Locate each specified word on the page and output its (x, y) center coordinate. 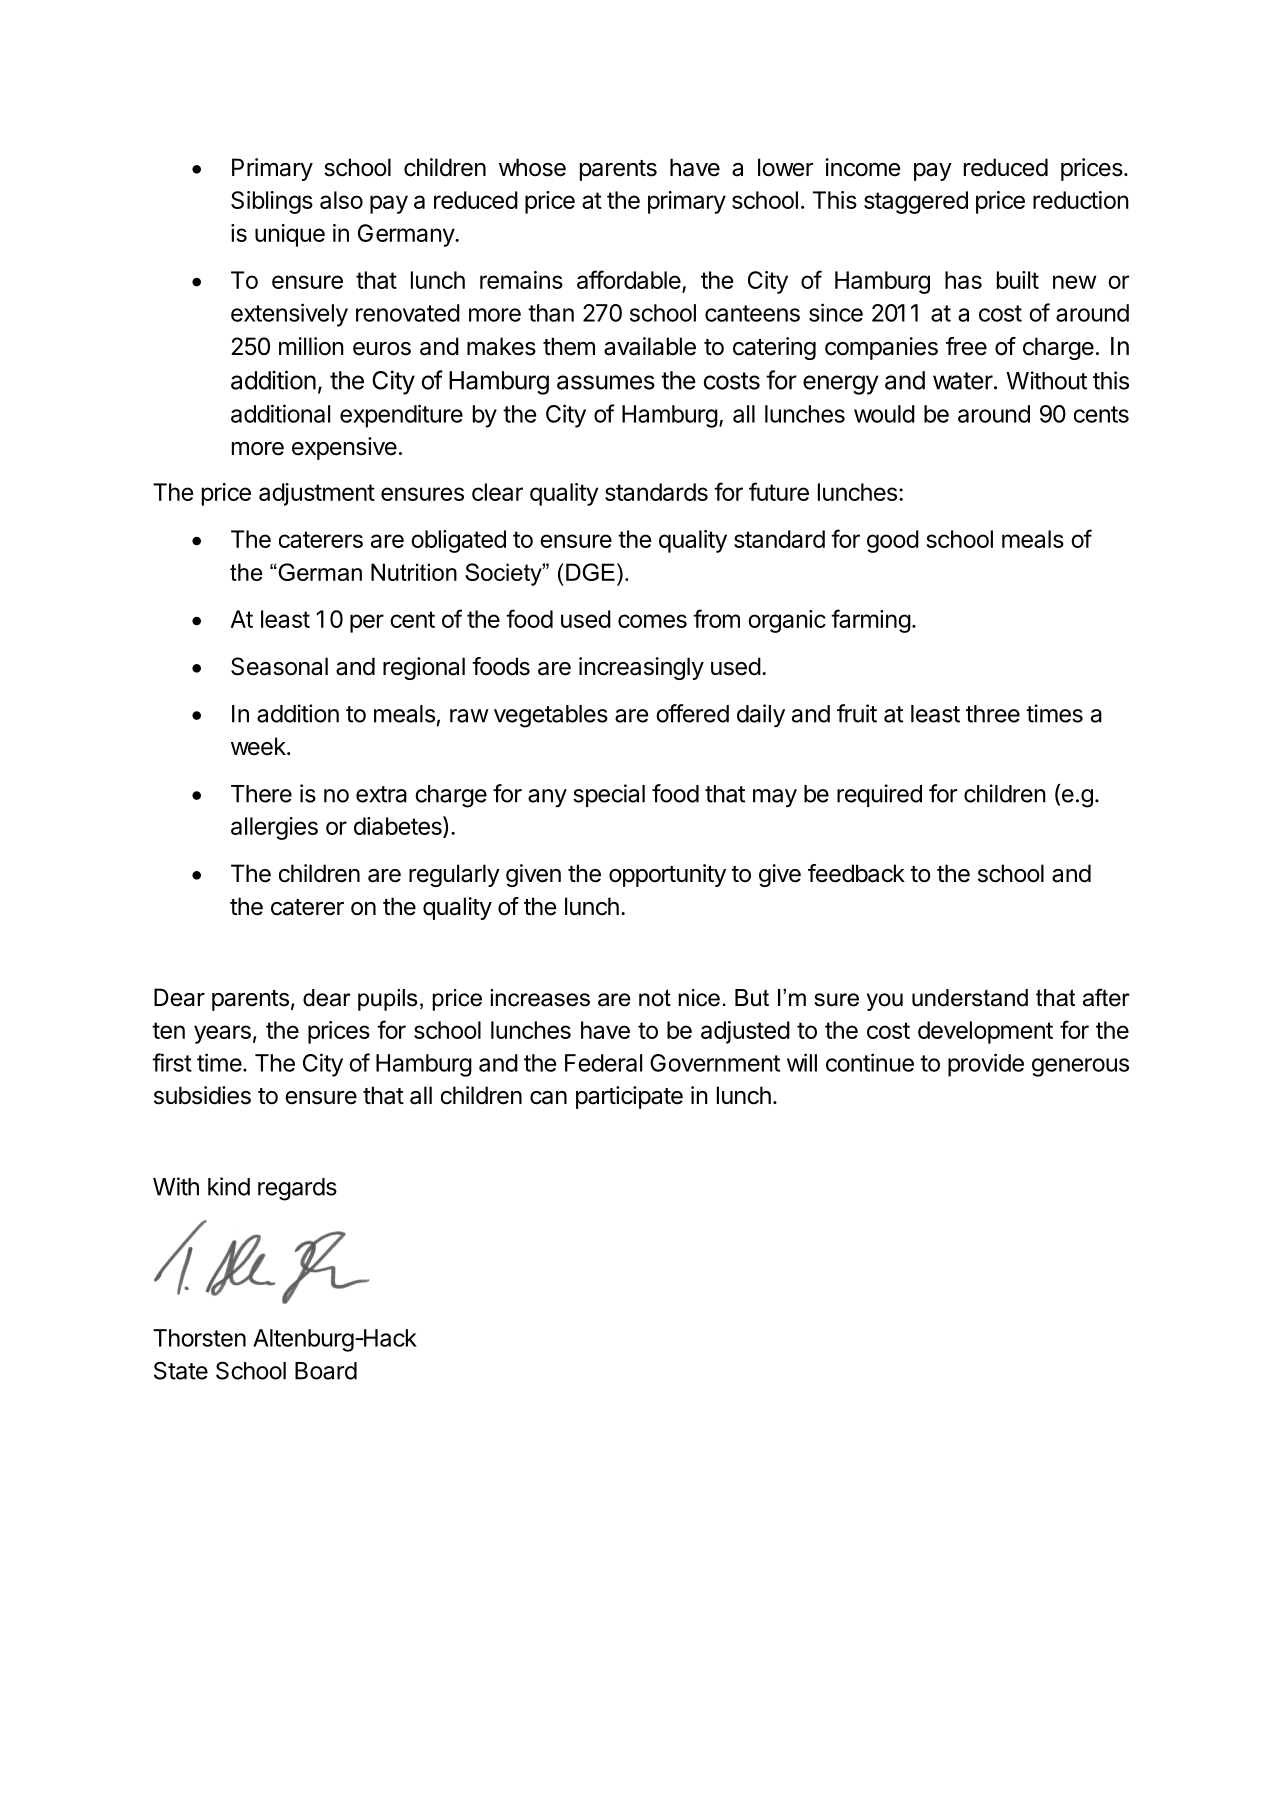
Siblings (272, 202)
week (259, 746)
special (609, 795)
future (779, 491)
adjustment (317, 494)
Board (326, 1371)
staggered (916, 202)
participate (629, 1097)
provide (986, 1065)
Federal (603, 1063)
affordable (629, 279)
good (893, 541)
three (993, 714)
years (222, 1034)
